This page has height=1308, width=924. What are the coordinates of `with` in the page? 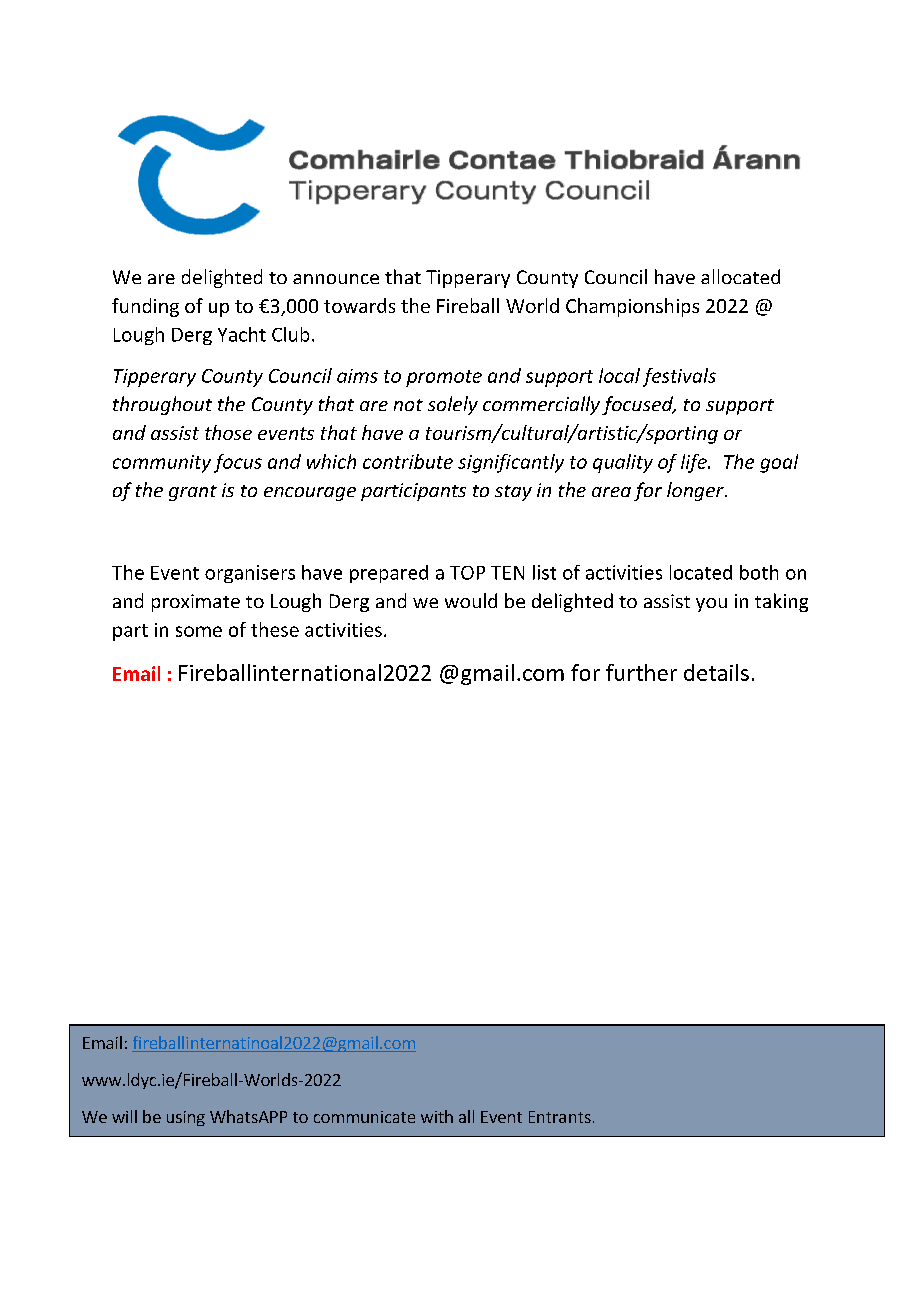 It's located at (437, 1116).
